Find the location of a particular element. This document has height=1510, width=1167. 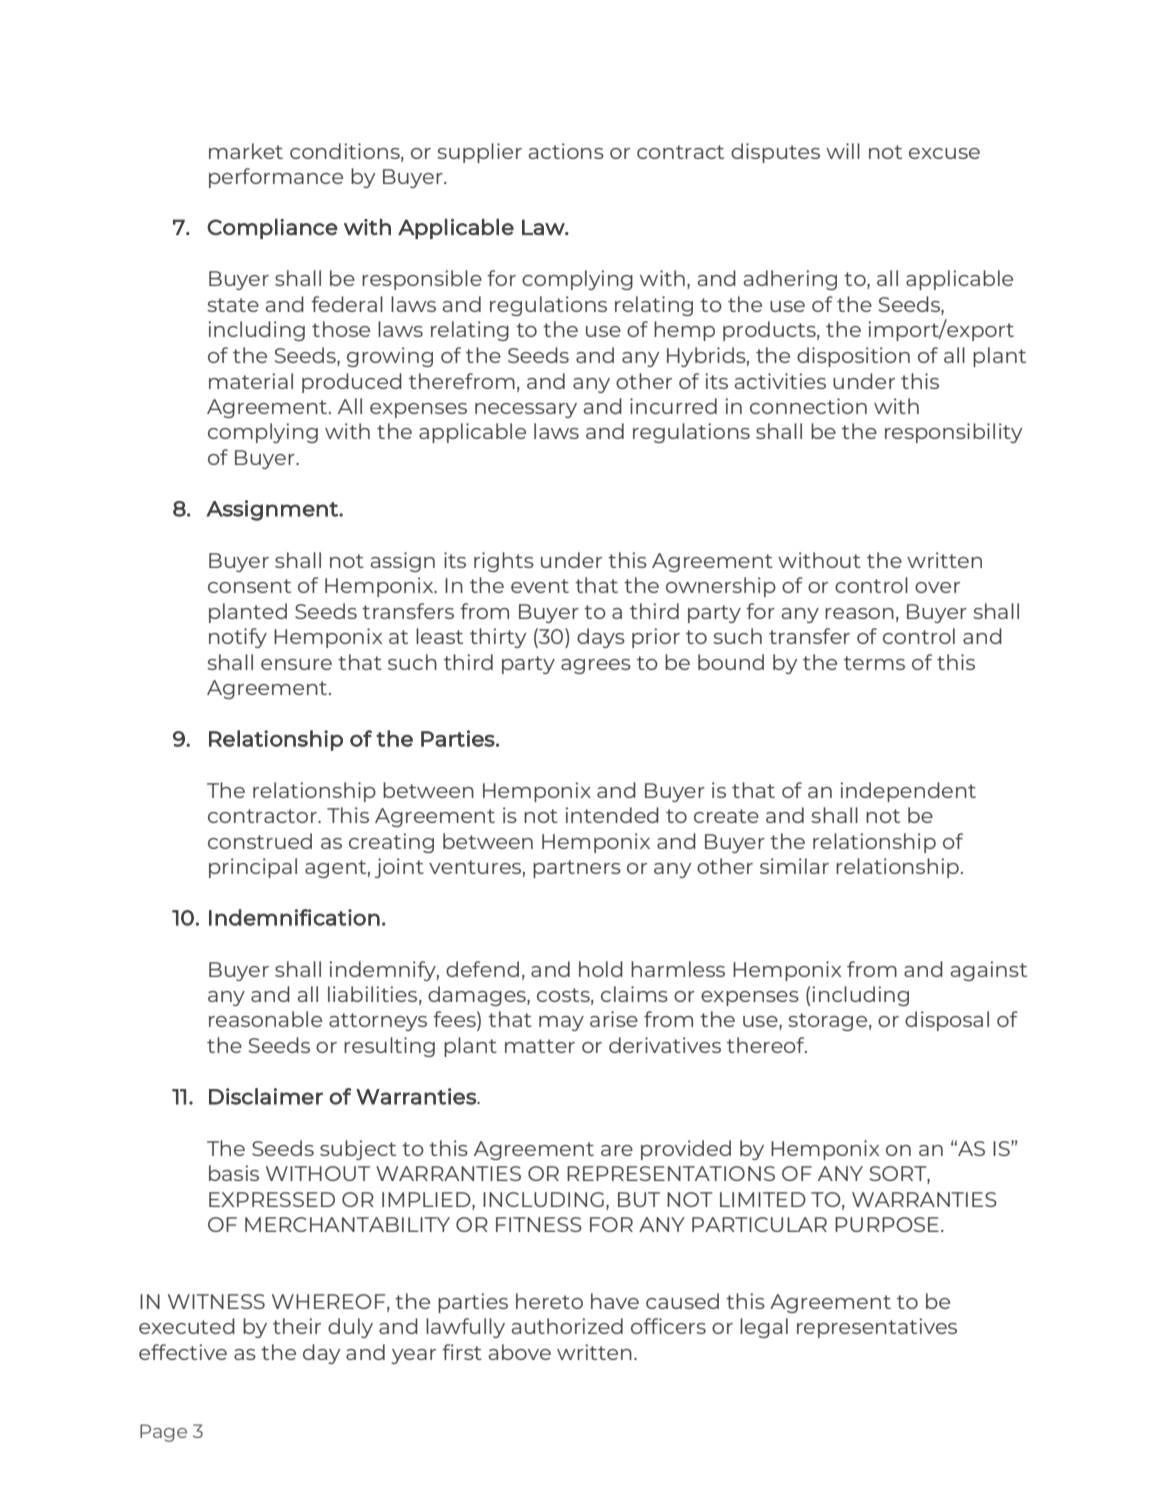

actions is located at coordinates (566, 151).
